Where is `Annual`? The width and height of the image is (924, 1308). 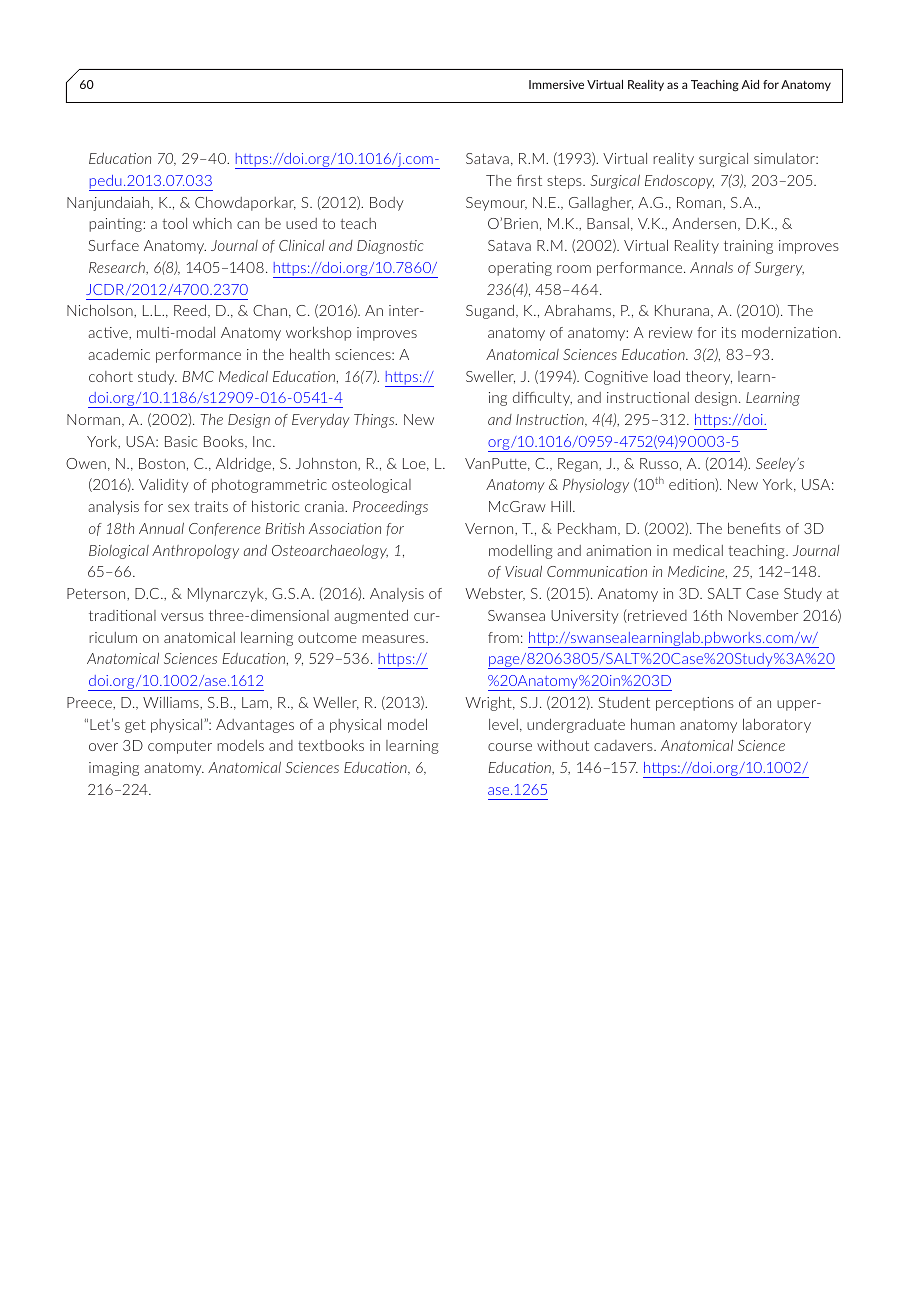 Annual is located at coordinates (161, 528).
